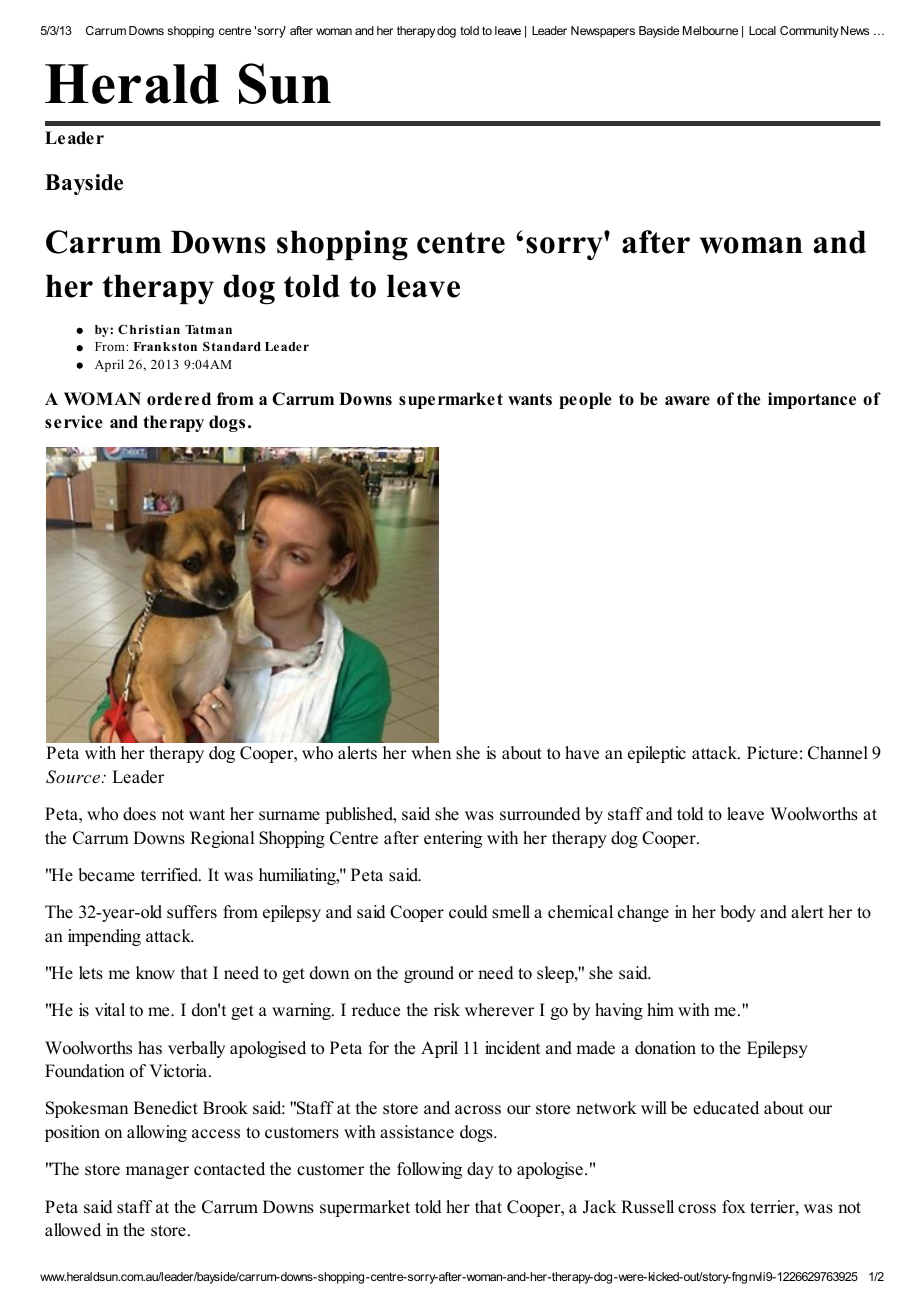 This page has height=1308, width=924. Describe the element at coordinates (74, 777) in the page. I see `Source` at that location.
